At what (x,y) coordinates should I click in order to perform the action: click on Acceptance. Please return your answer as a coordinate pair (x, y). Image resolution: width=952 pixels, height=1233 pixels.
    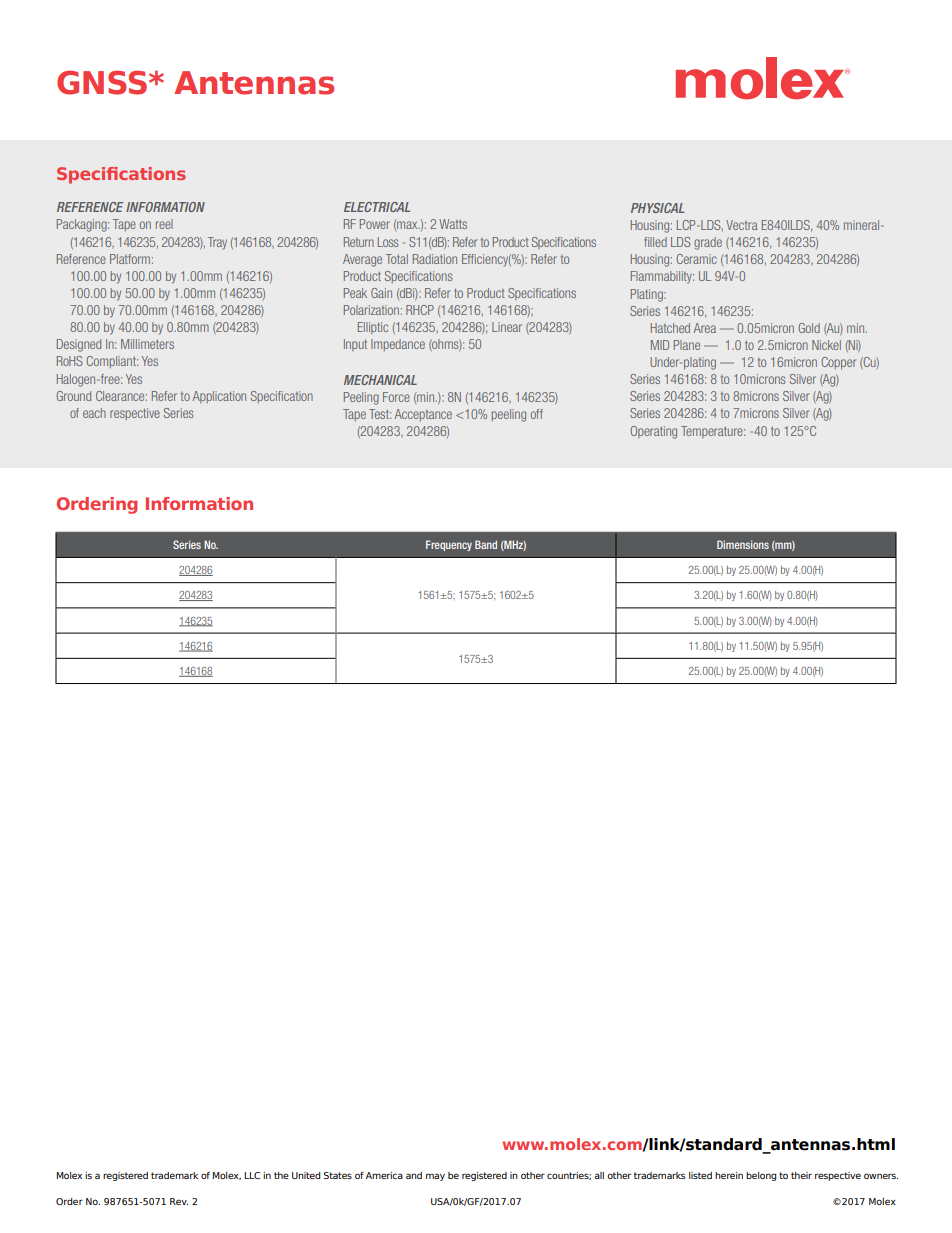
    Looking at the image, I should click on (423, 415).
